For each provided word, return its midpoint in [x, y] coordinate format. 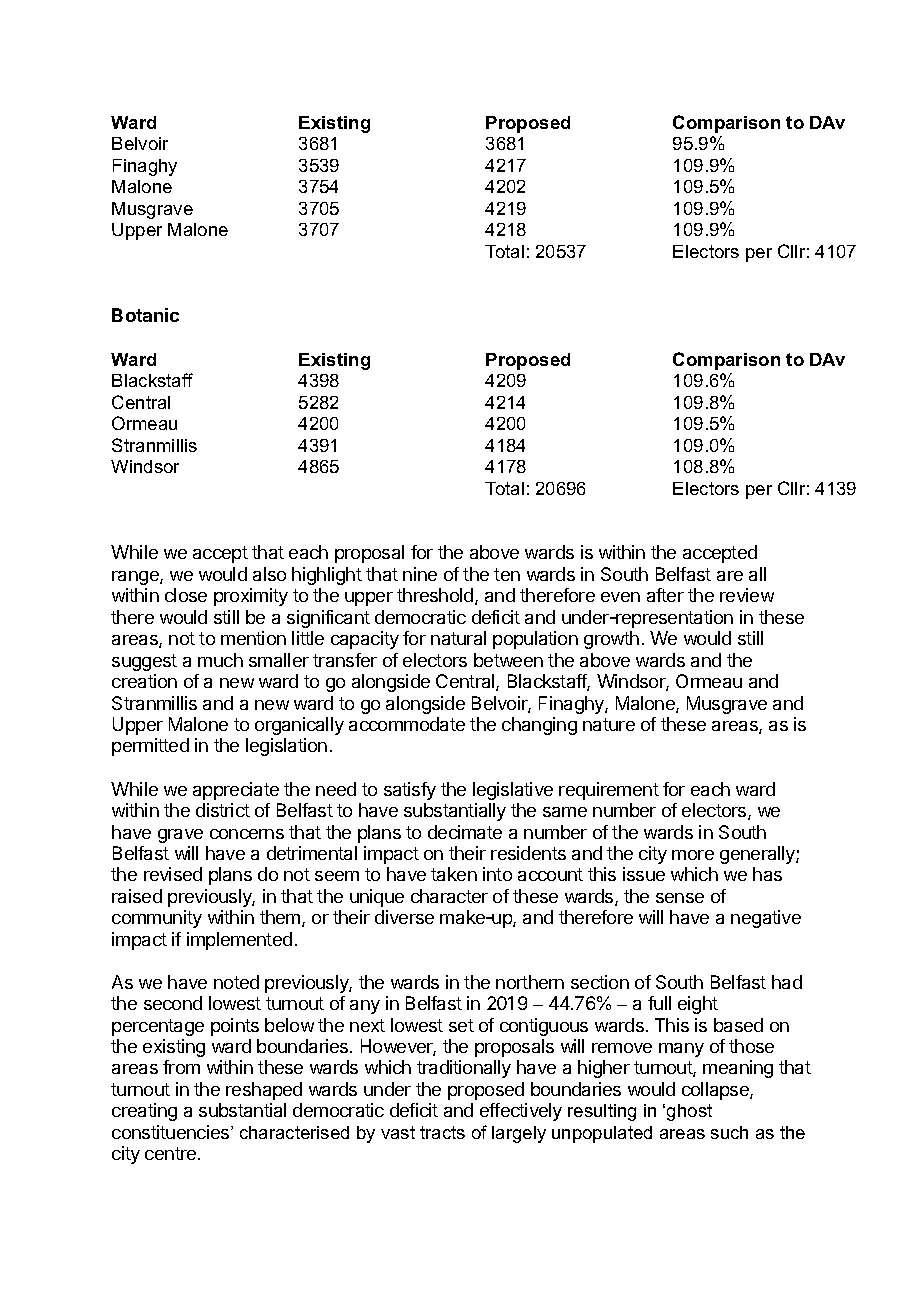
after [665, 595]
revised [173, 874]
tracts [442, 1132]
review [747, 595]
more [693, 855]
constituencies [172, 1132]
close [186, 595]
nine [420, 574]
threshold [435, 595]
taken [454, 874]
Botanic [145, 315]
